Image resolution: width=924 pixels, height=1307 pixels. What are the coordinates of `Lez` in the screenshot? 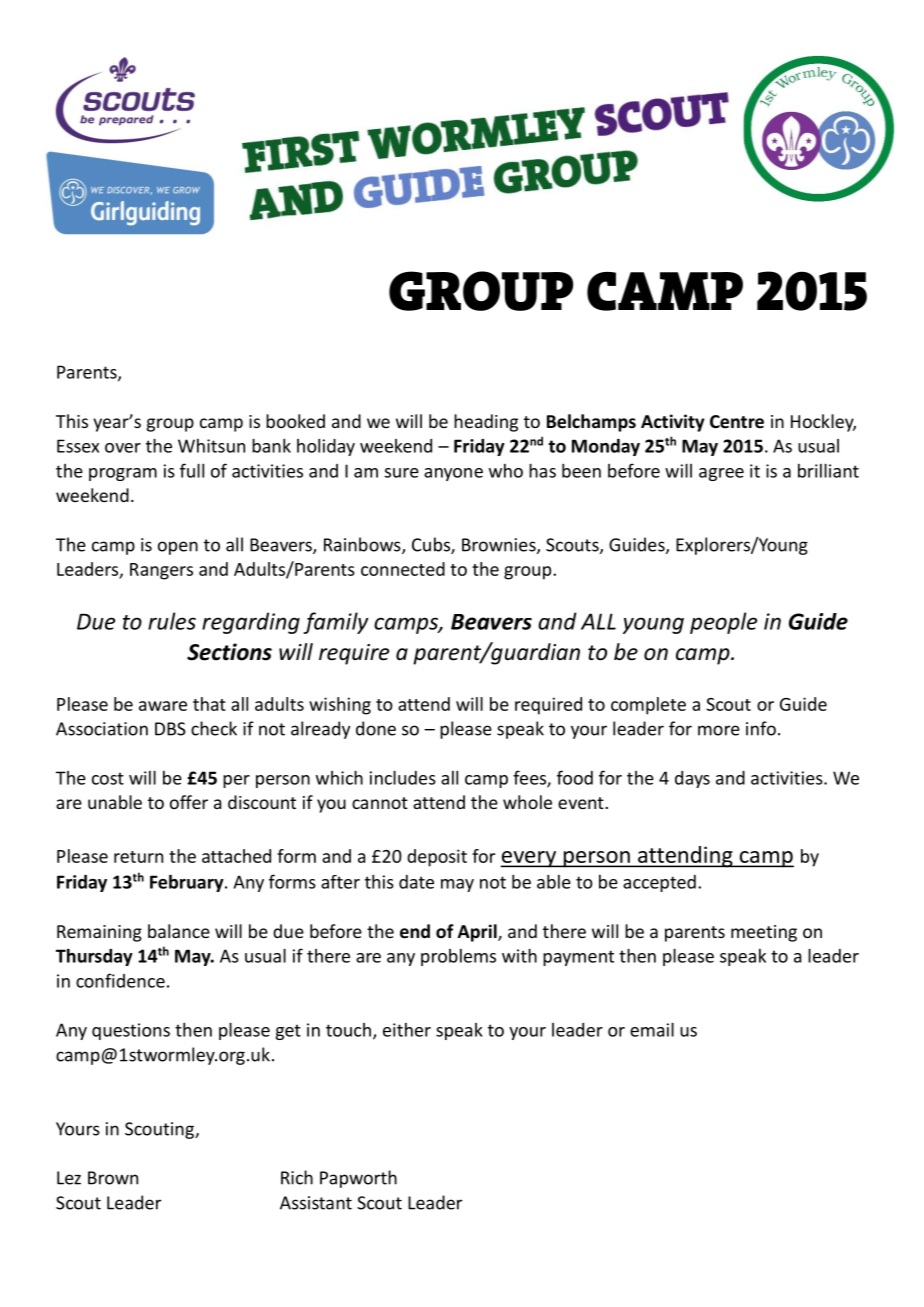 It's located at (69, 1178).
